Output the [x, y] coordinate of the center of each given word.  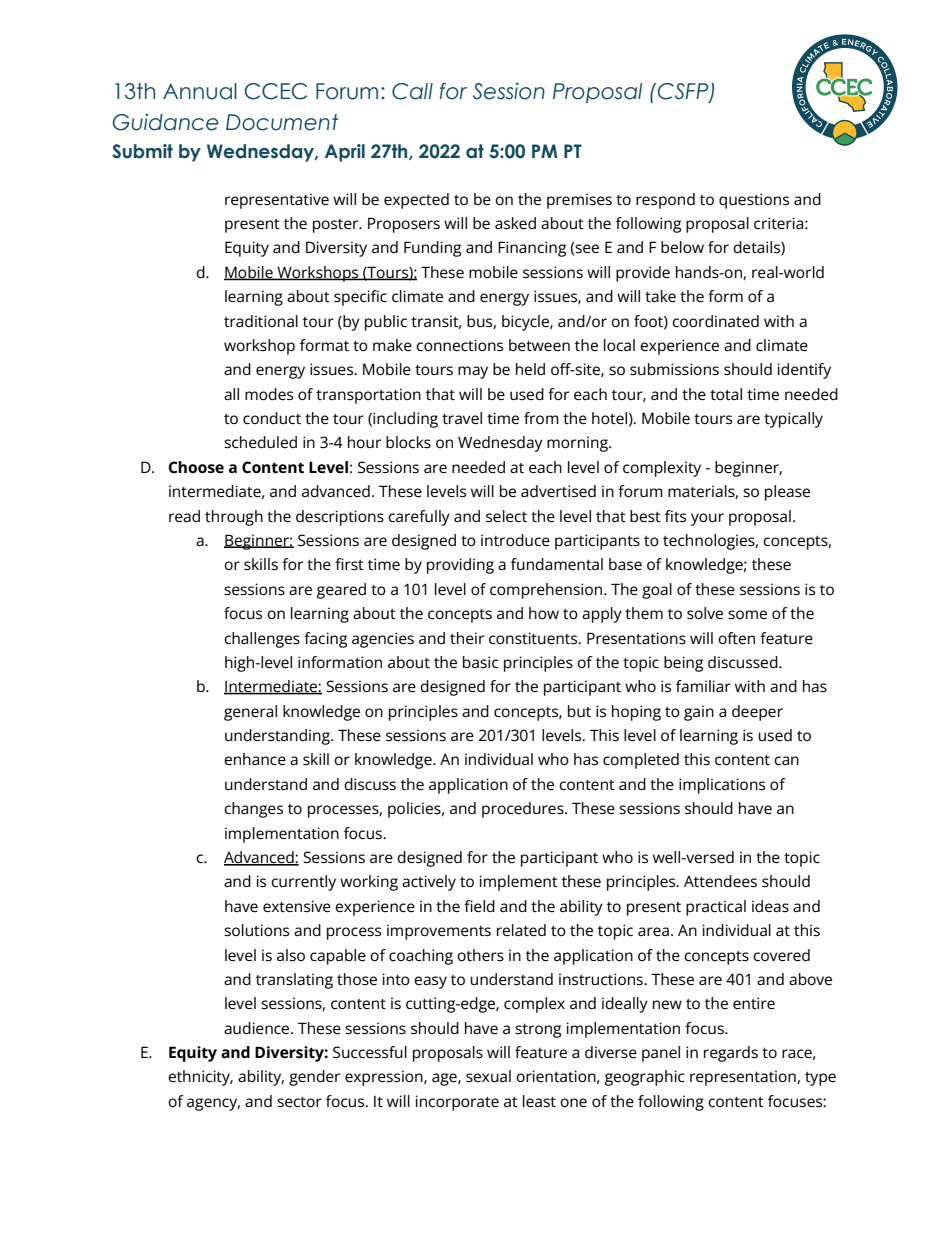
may [473, 372]
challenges [262, 640]
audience [258, 1028]
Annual [200, 91]
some [747, 615]
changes [253, 810]
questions [754, 201]
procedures [524, 810]
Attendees [720, 881]
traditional [261, 321]
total [726, 394]
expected [416, 201]
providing [460, 566]
